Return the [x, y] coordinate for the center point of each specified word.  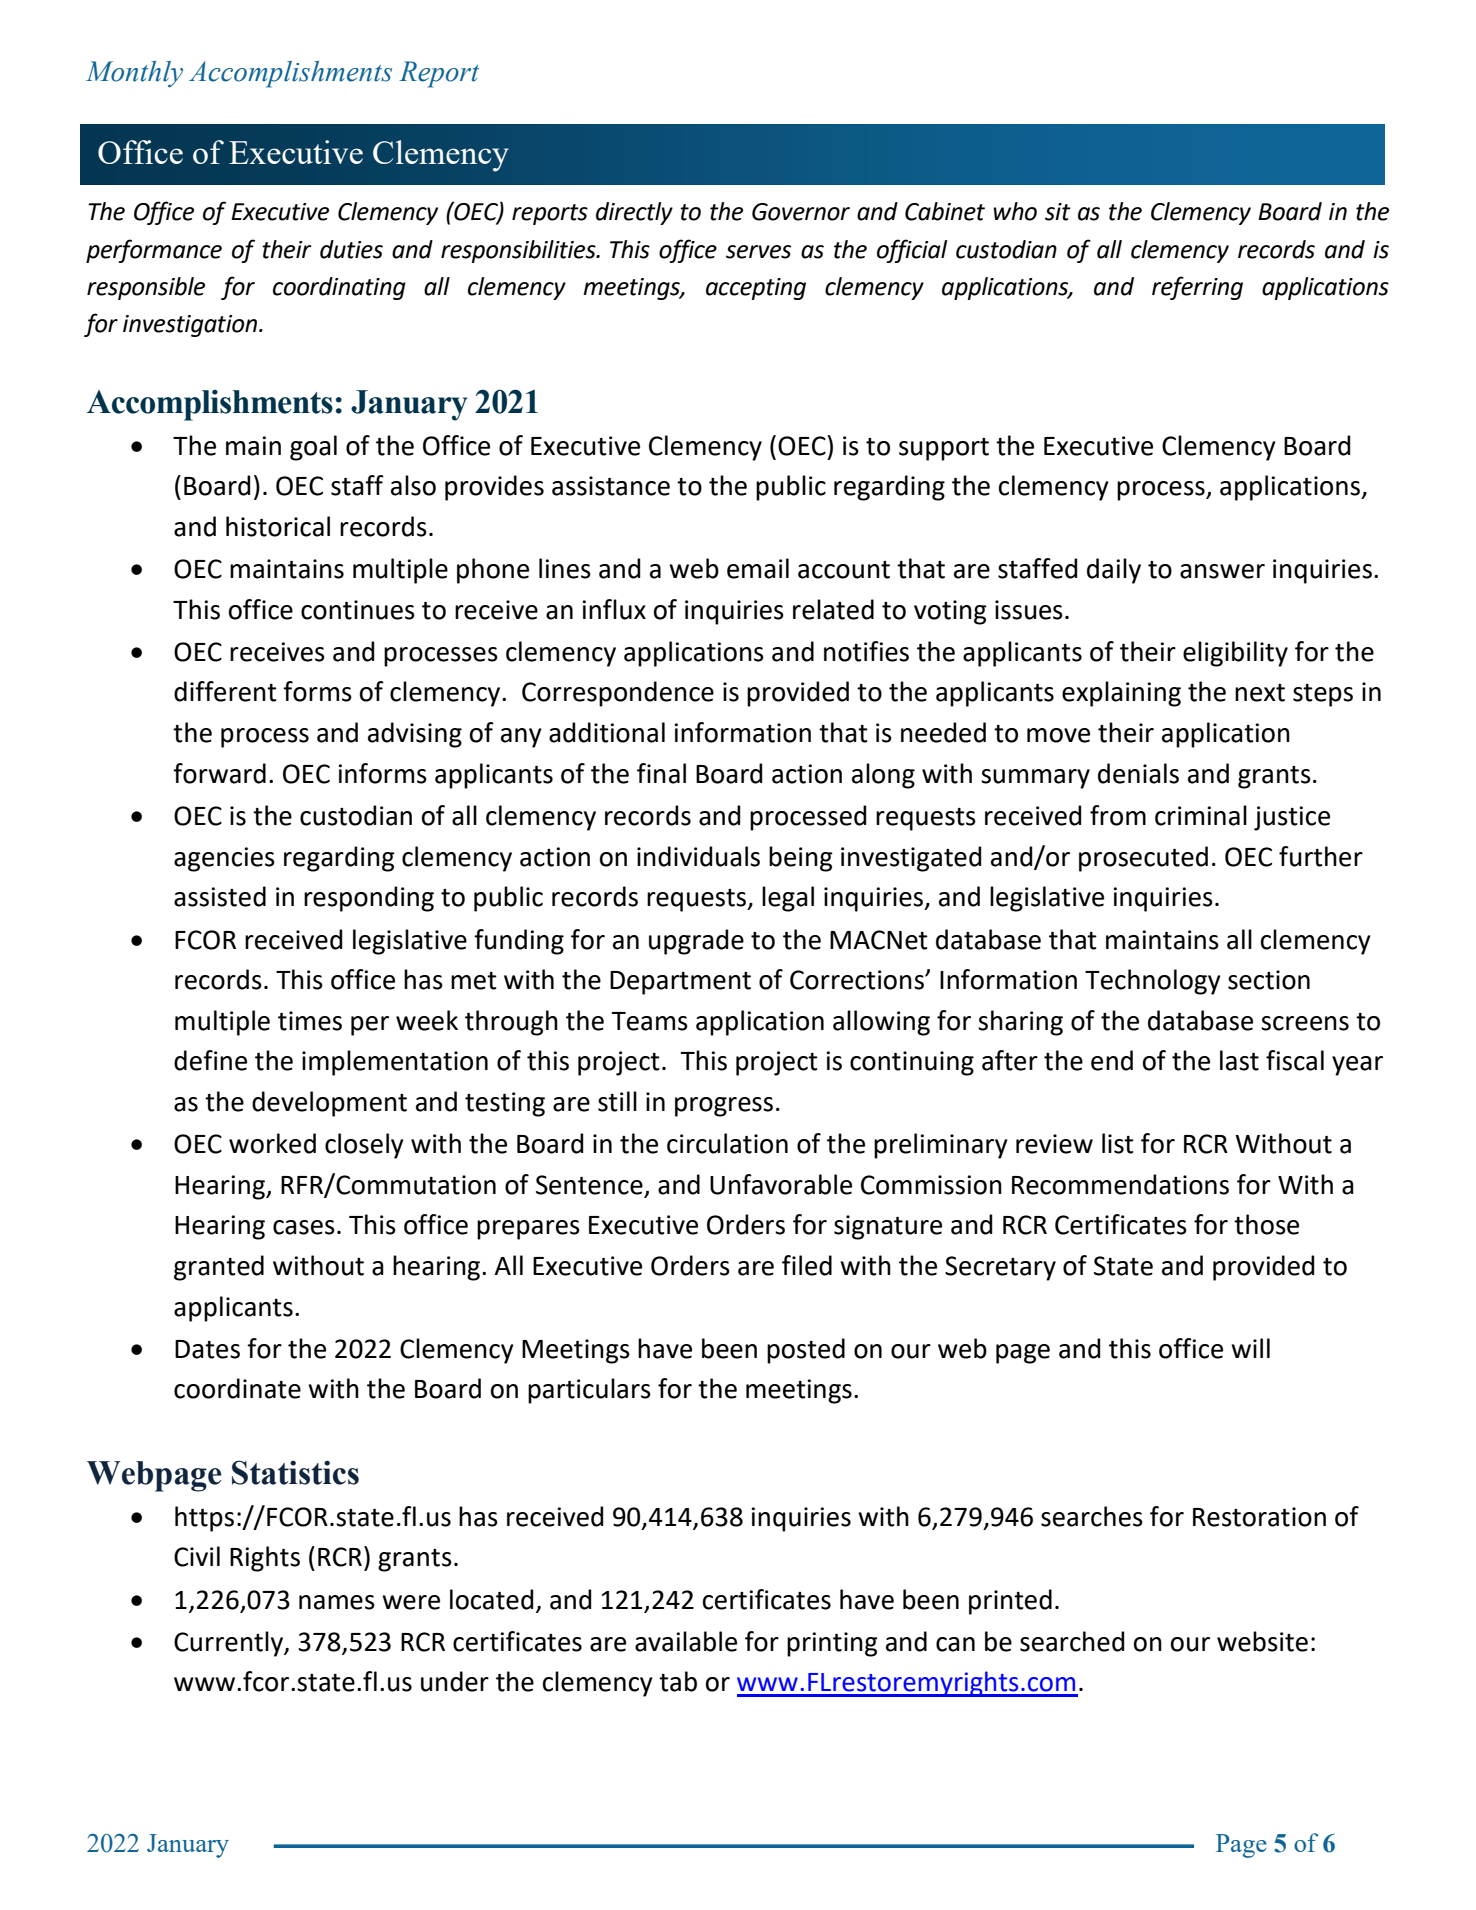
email [758, 568]
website [1262, 1641]
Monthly [134, 74]
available [686, 1641]
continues [358, 610]
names [337, 1602]
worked [272, 1143]
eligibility [1235, 654]
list [1118, 1143]
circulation [727, 1143]
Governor [801, 212]
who [1015, 211]
